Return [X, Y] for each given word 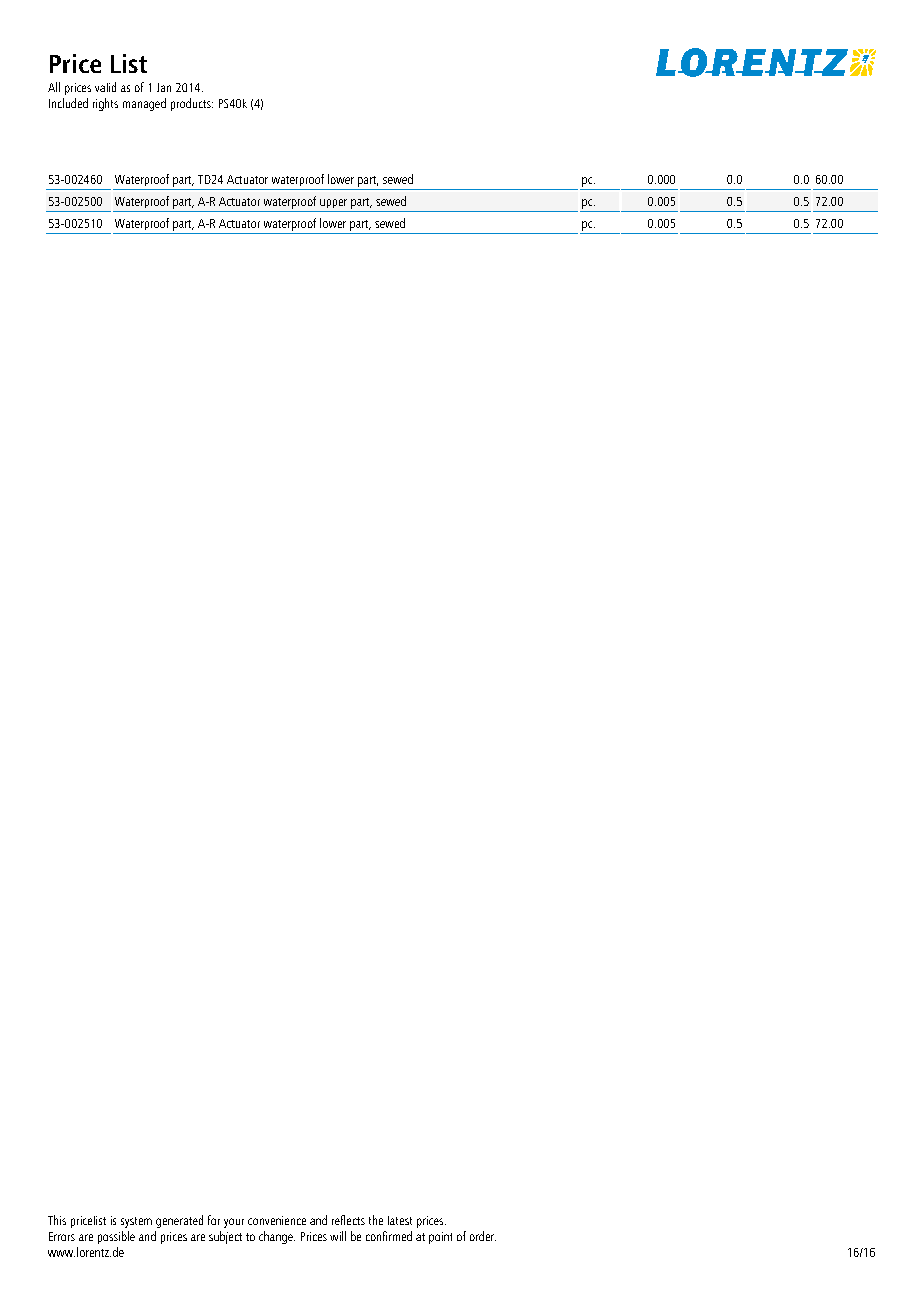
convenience [277, 1220]
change [277, 1237]
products [192, 104]
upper [333, 203]
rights [105, 104]
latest [400, 1220]
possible [116, 1237]
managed [144, 104]
